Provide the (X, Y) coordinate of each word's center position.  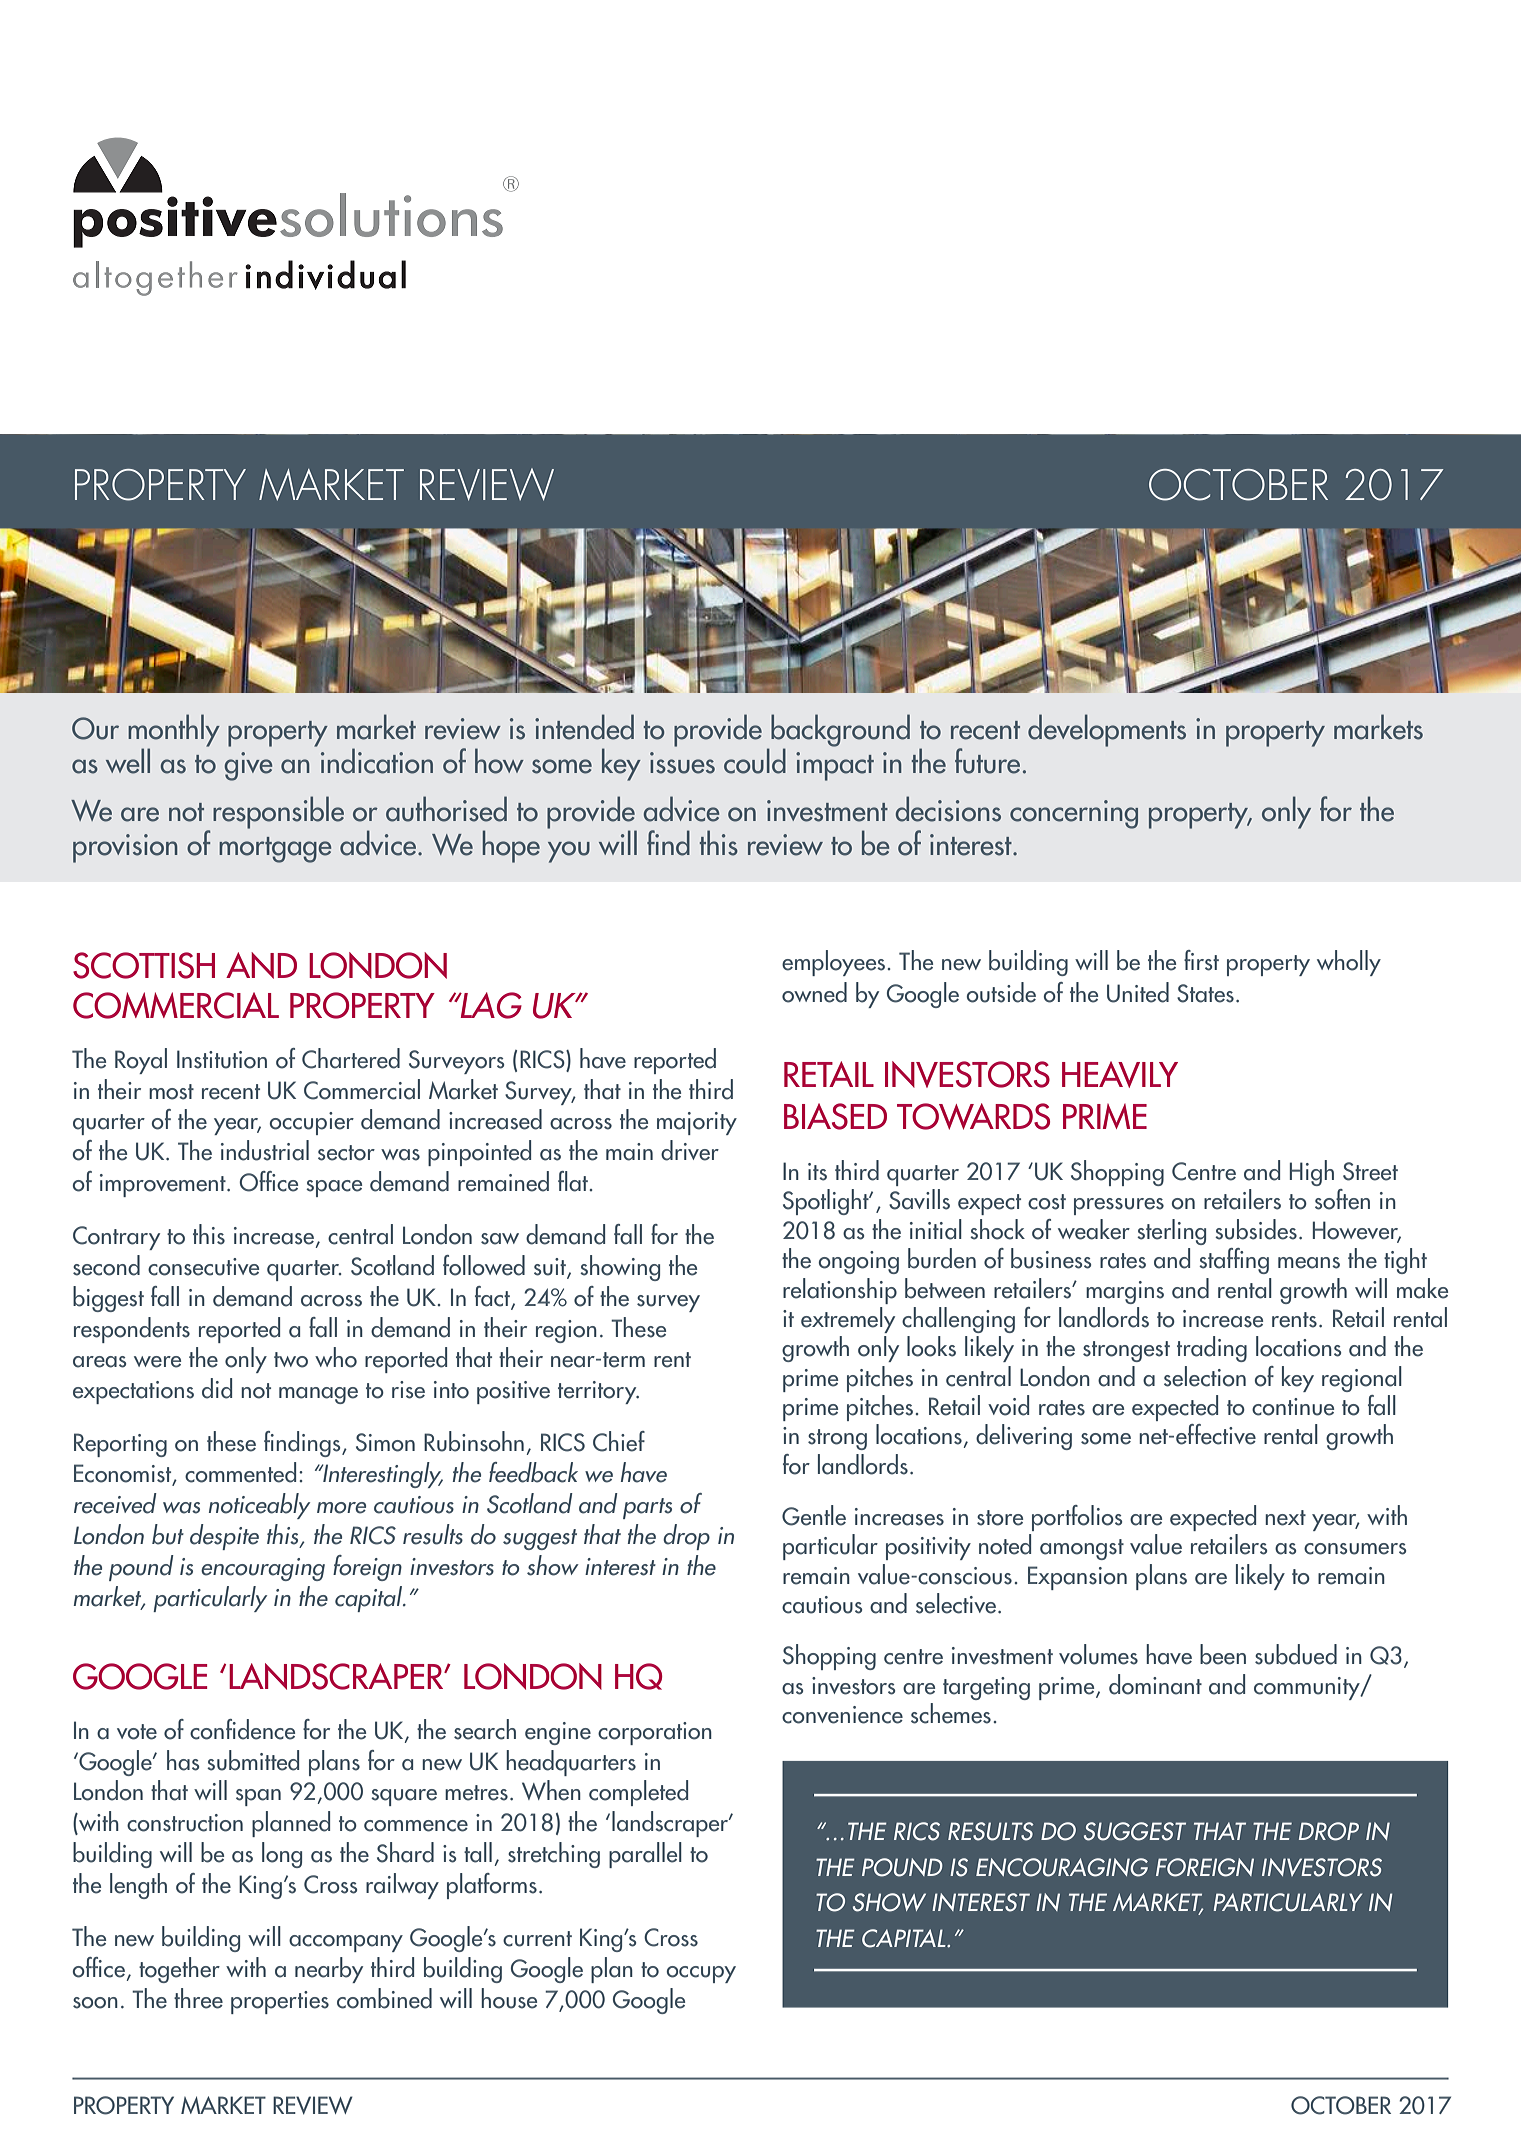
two (291, 1360)
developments (1107, 730)
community (1308, 1688)
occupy (701, 1974)
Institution (222, 1059)
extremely (848, 1320)
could (755, 761)
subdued (1296, 1654)
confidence (242, 1729)
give (248, 766)
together (179, 1970)
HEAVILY (1120, 1074)
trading (1212, 1349)
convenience (842, 1715)
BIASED (835, 1116)
